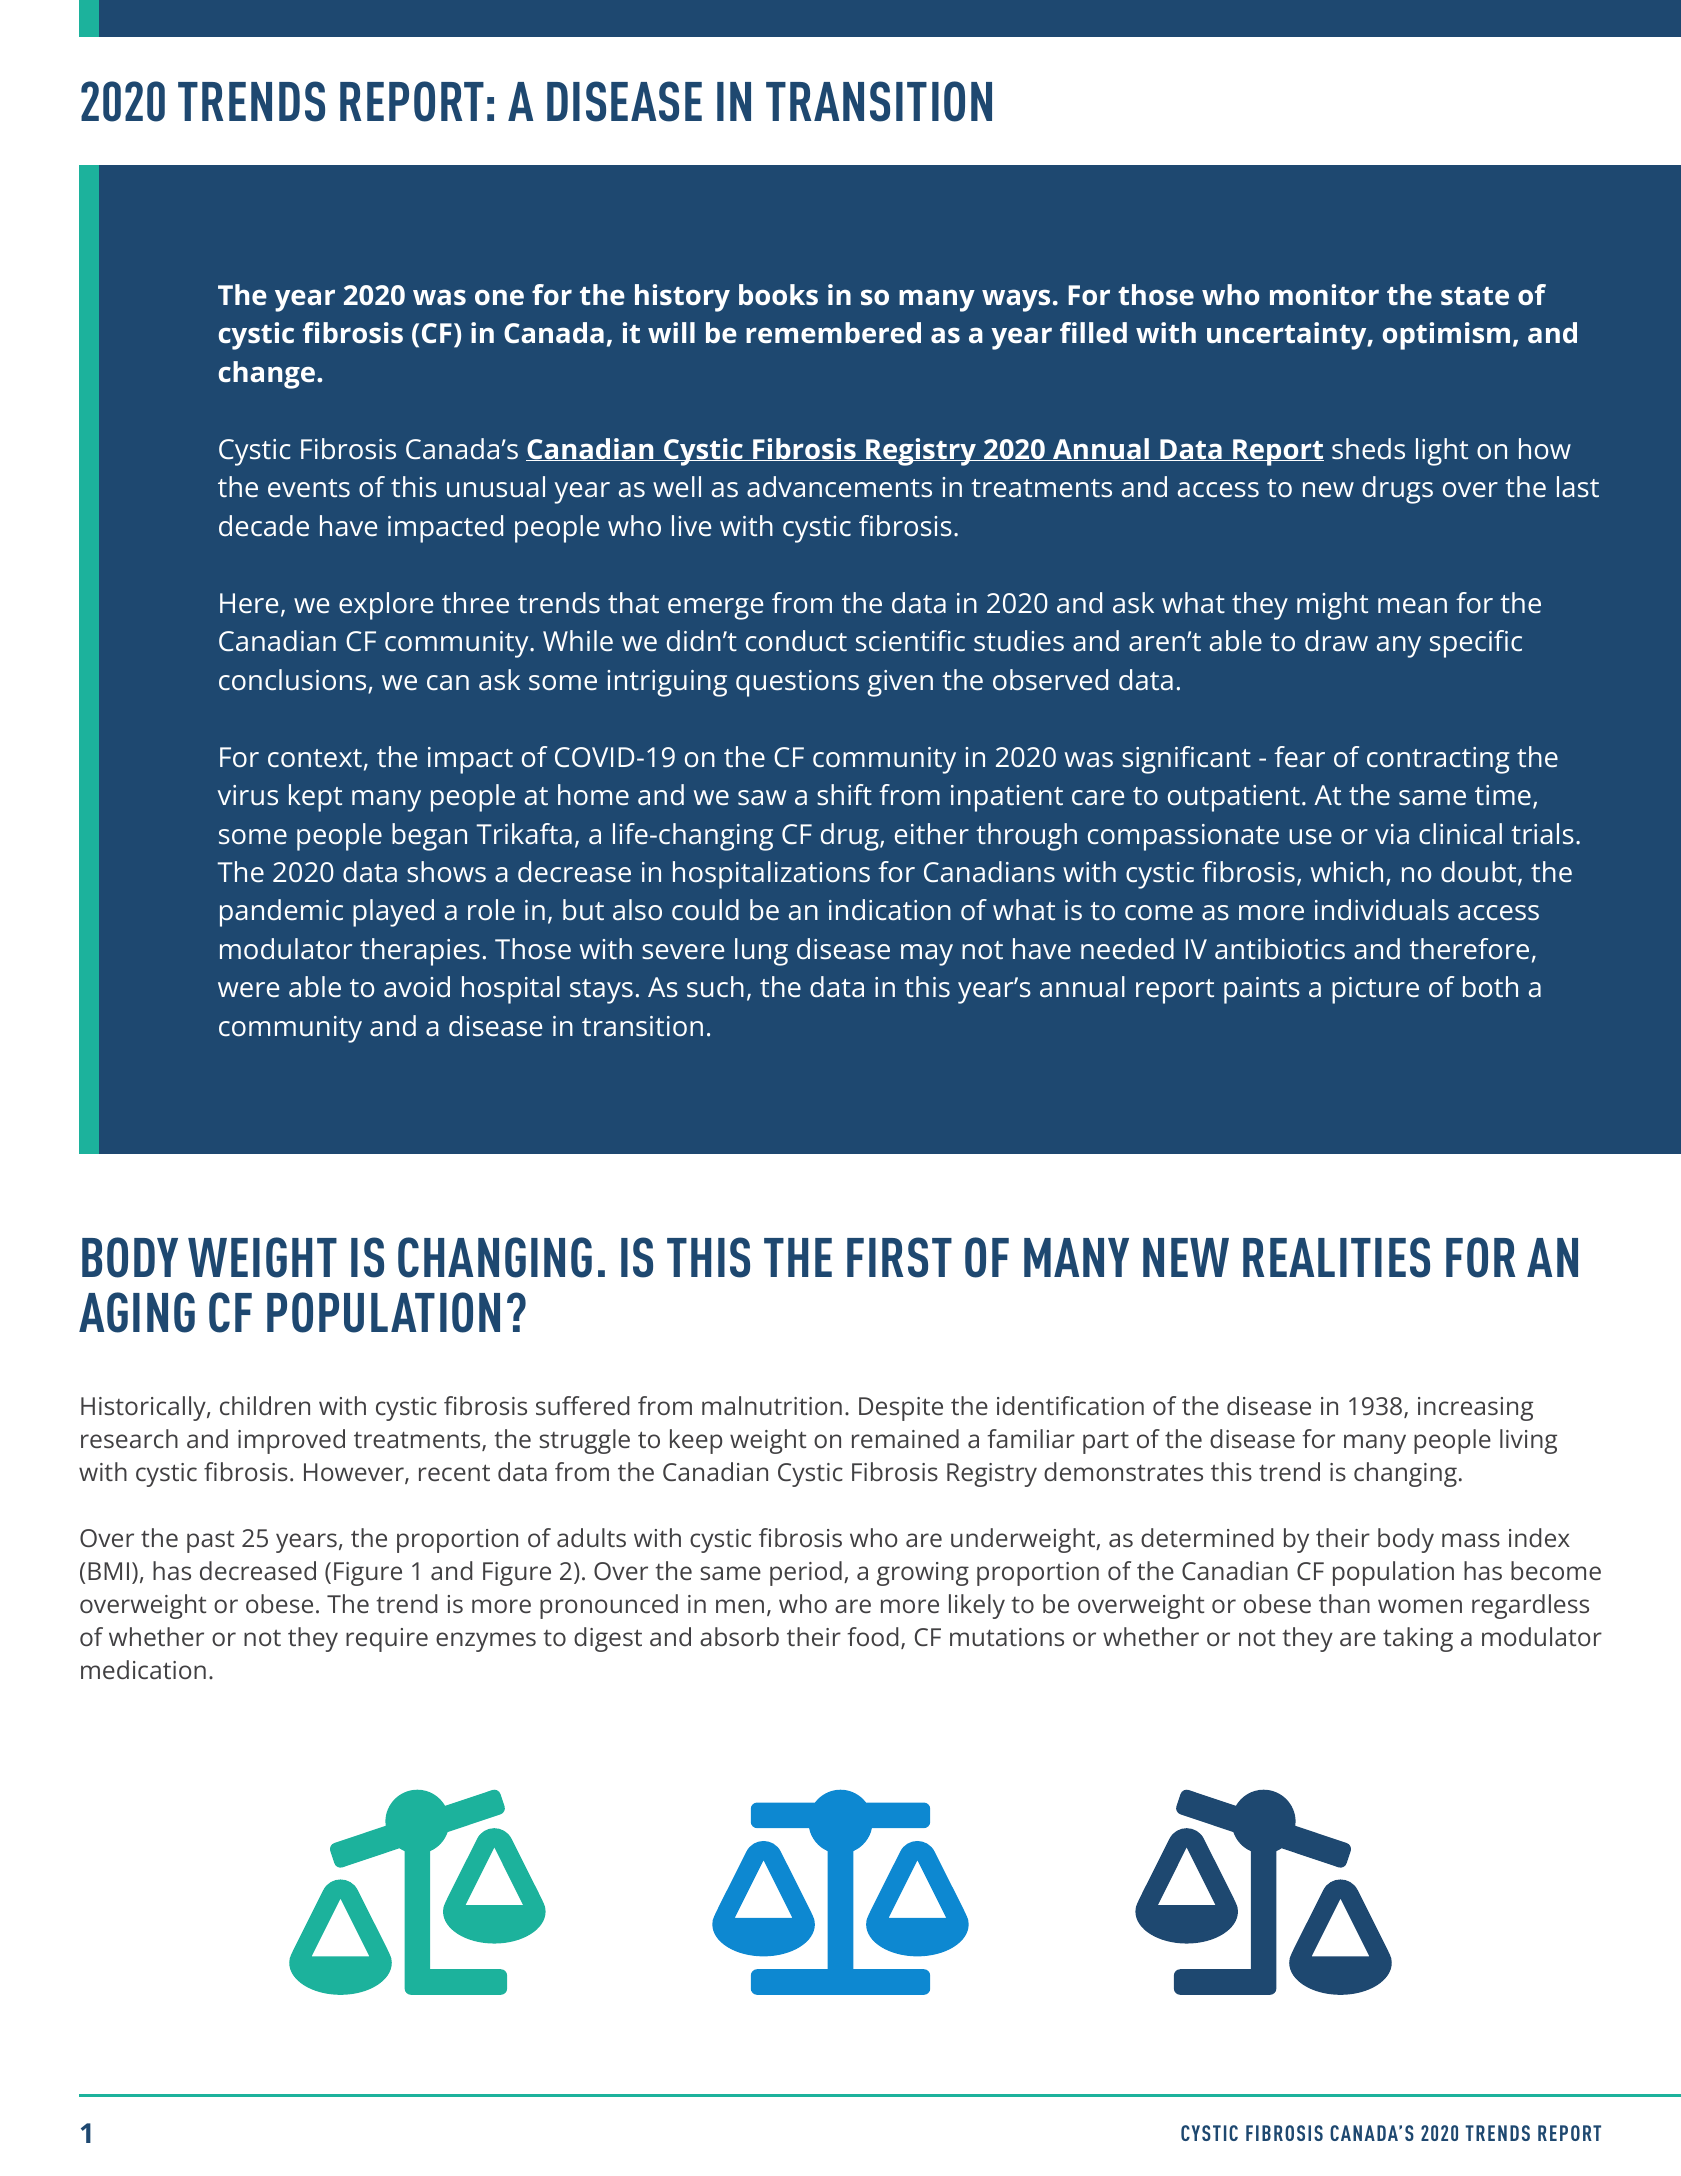 The image size is (1681, 2176). I want to click on context, so click(315, 758).
